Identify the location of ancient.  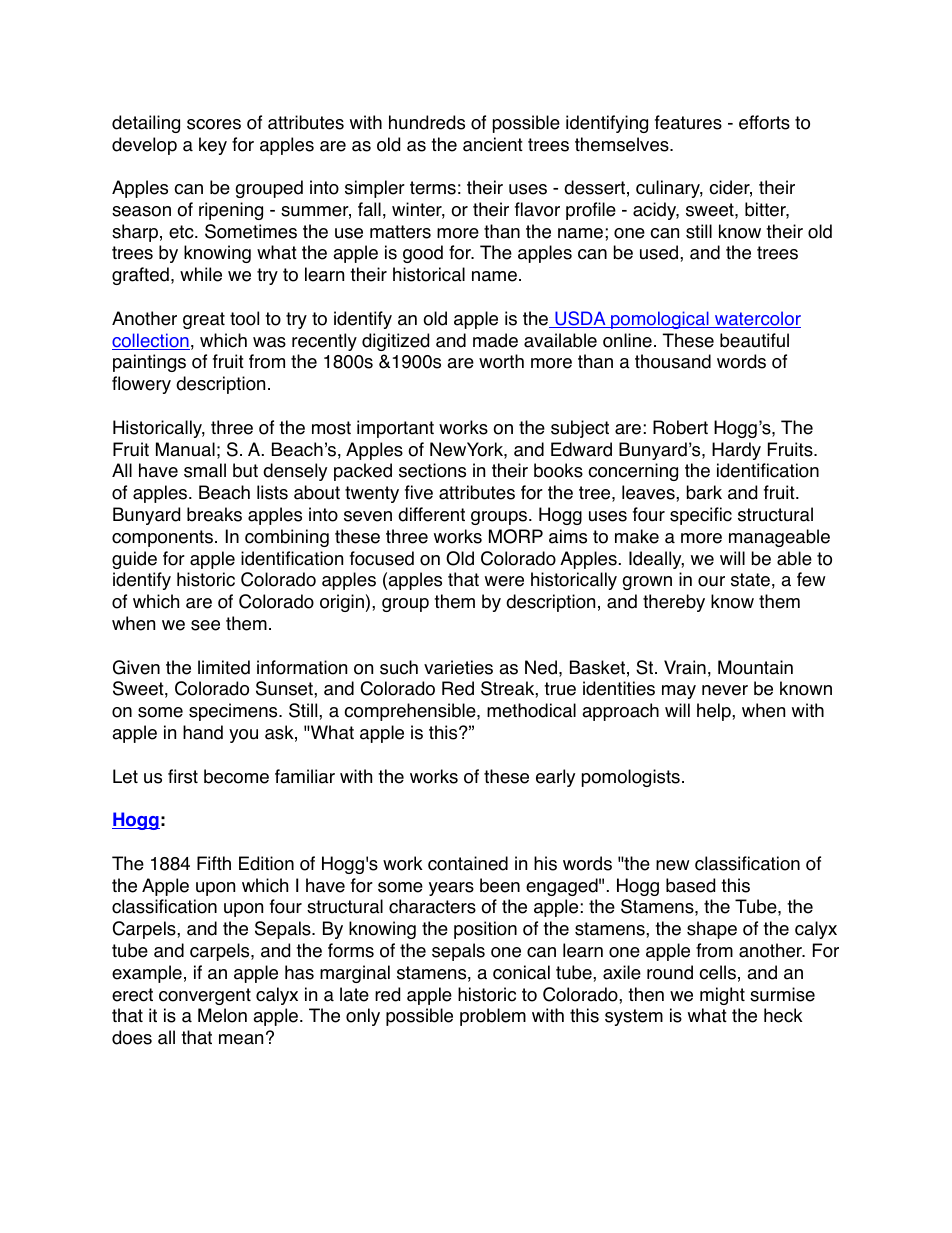
(493, 144).
